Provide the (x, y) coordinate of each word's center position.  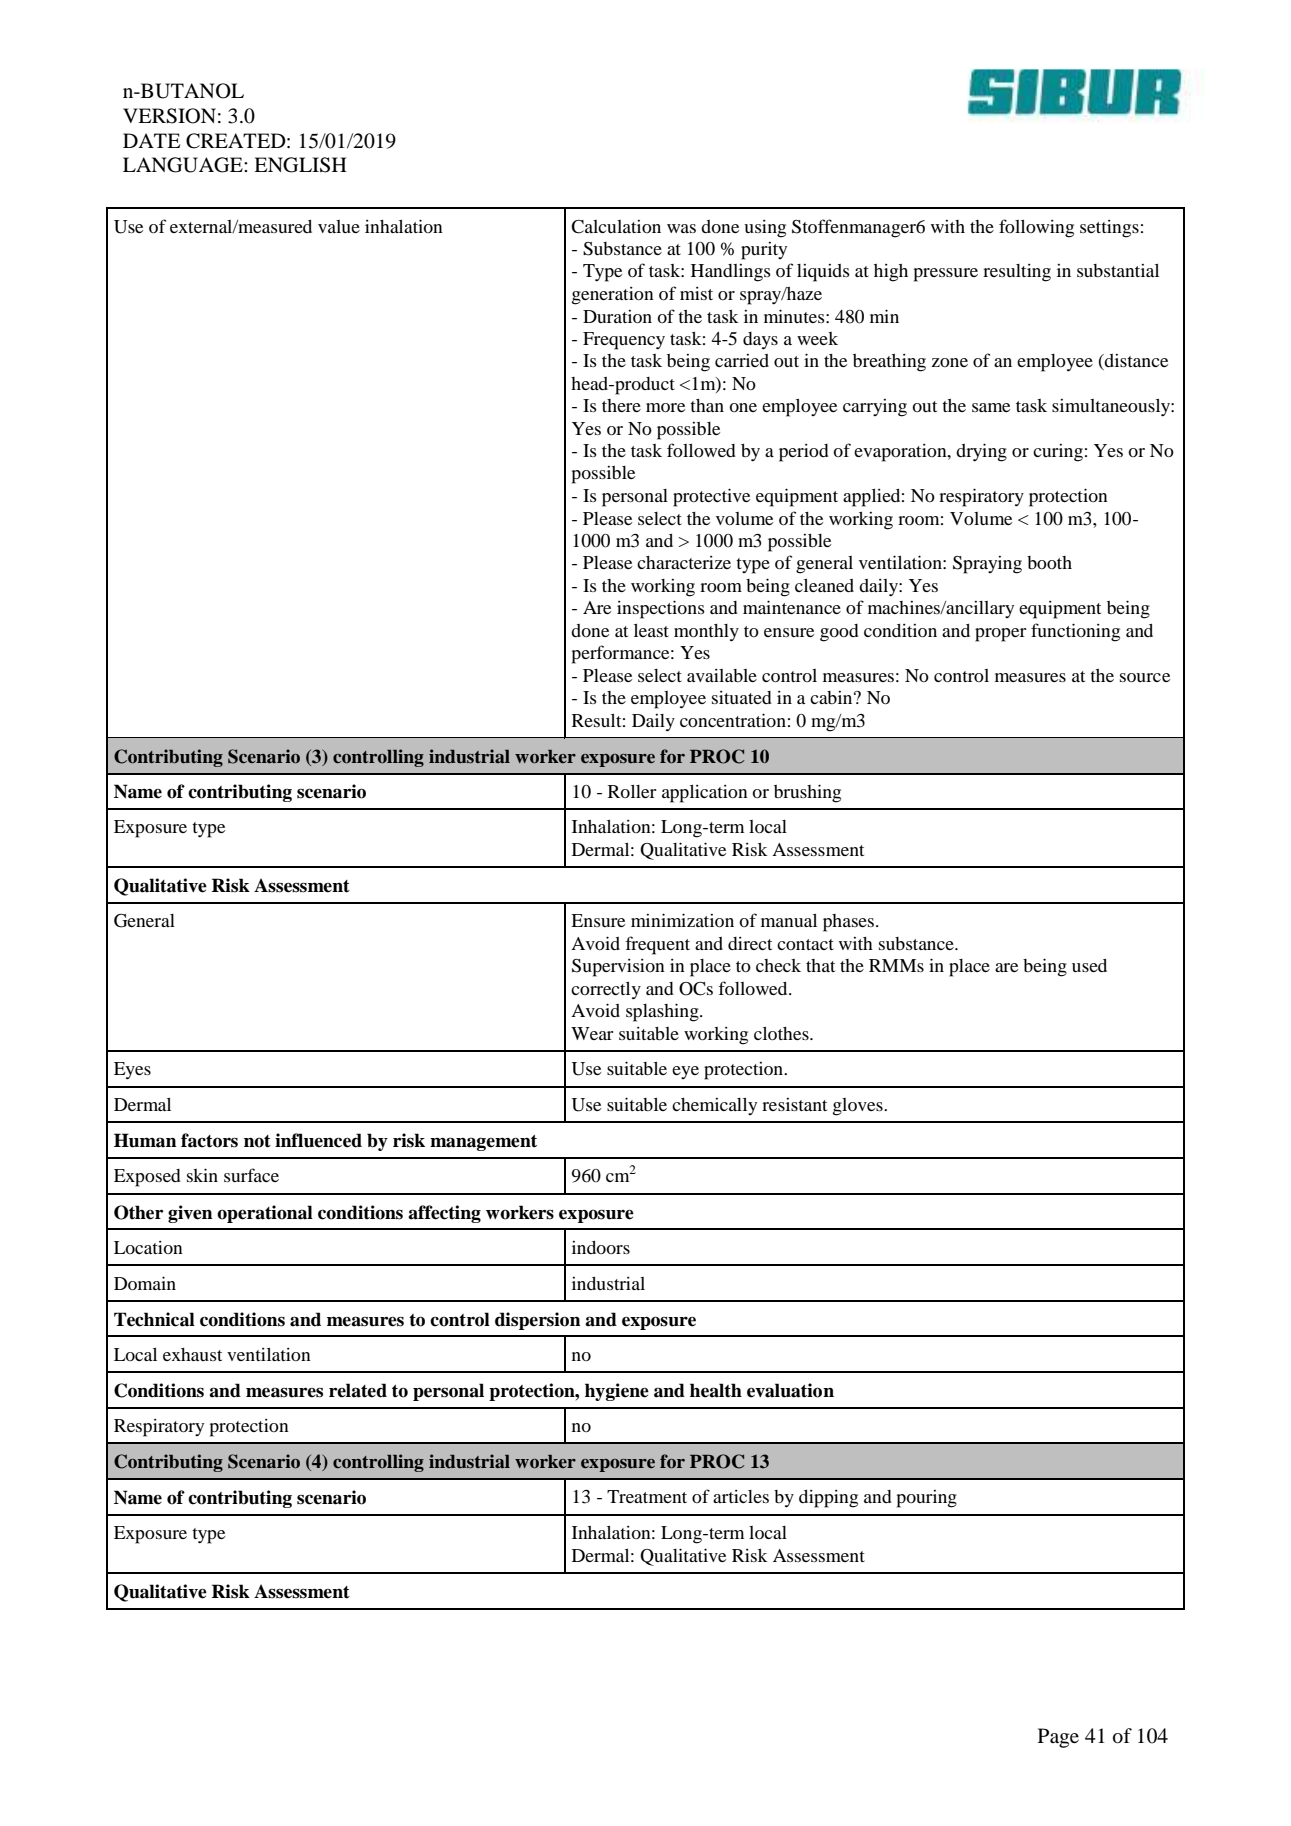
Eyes (132, 1071)
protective (711, 497)
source (1145, 677)
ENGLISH (300, 165)
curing (1058, 453)
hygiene (617, 1392)
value (339, 226)
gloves (859, 1107)
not (257, 1141)
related (358, 1390)
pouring (927, 1499)
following (1036, 228)
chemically (714, 1106)
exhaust (192, 1354)
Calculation (616, 227)
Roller (632, 791)
